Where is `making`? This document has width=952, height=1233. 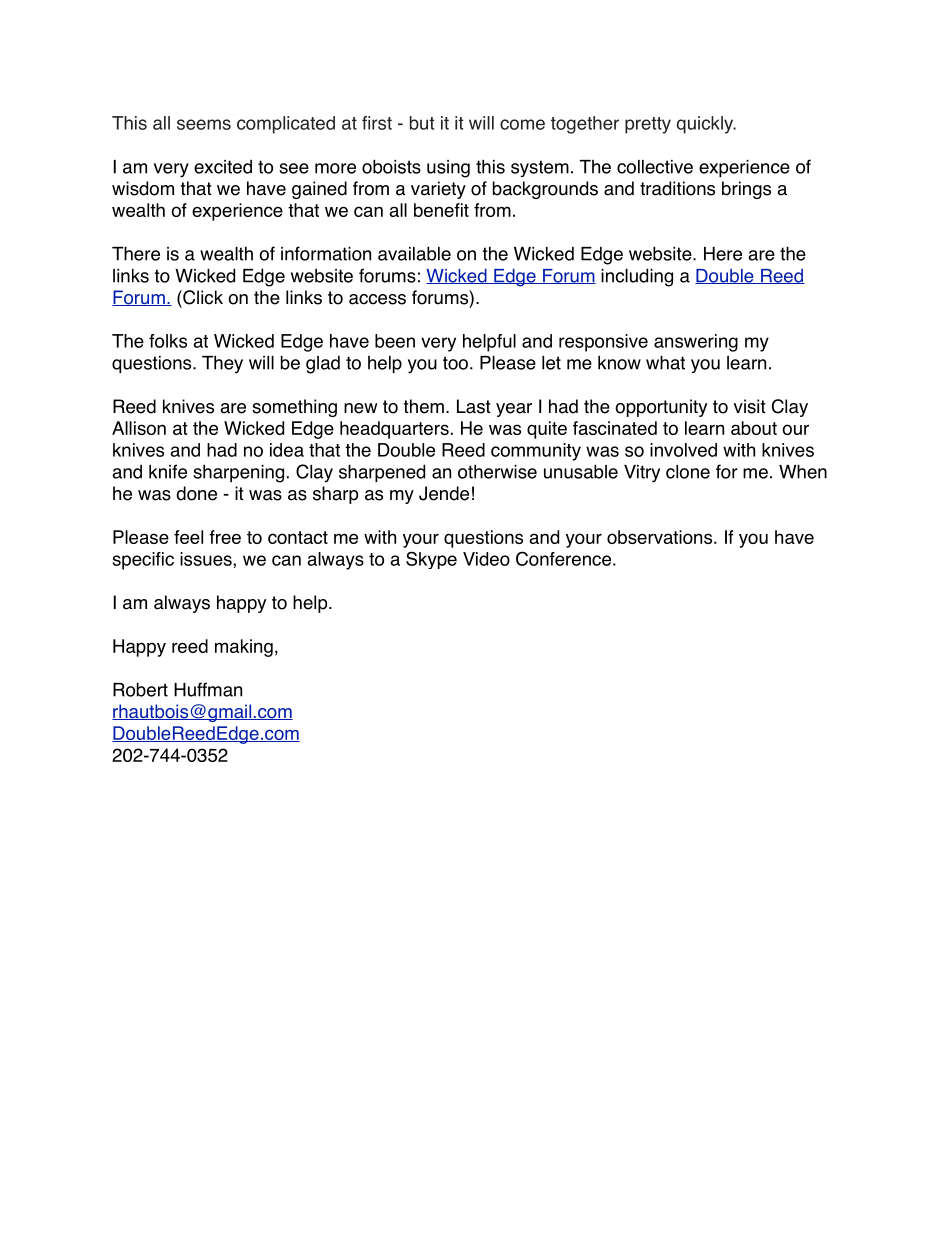
making is located at coordinates (244, 648).
